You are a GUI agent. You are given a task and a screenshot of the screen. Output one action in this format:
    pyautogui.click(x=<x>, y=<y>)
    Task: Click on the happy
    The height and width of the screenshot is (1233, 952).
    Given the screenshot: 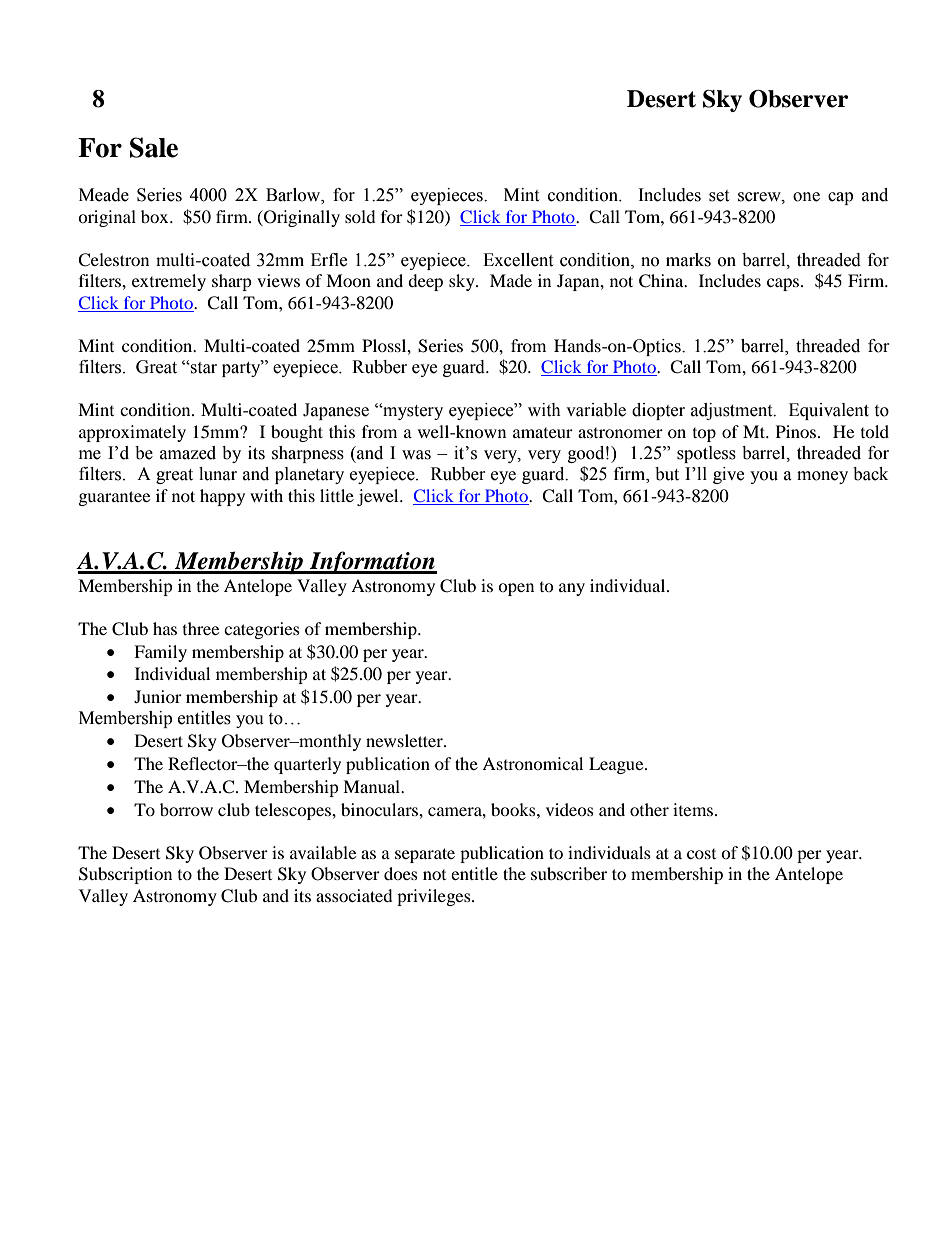 What is the action you would take?
    pyautogui.click(x=222, y=497)
